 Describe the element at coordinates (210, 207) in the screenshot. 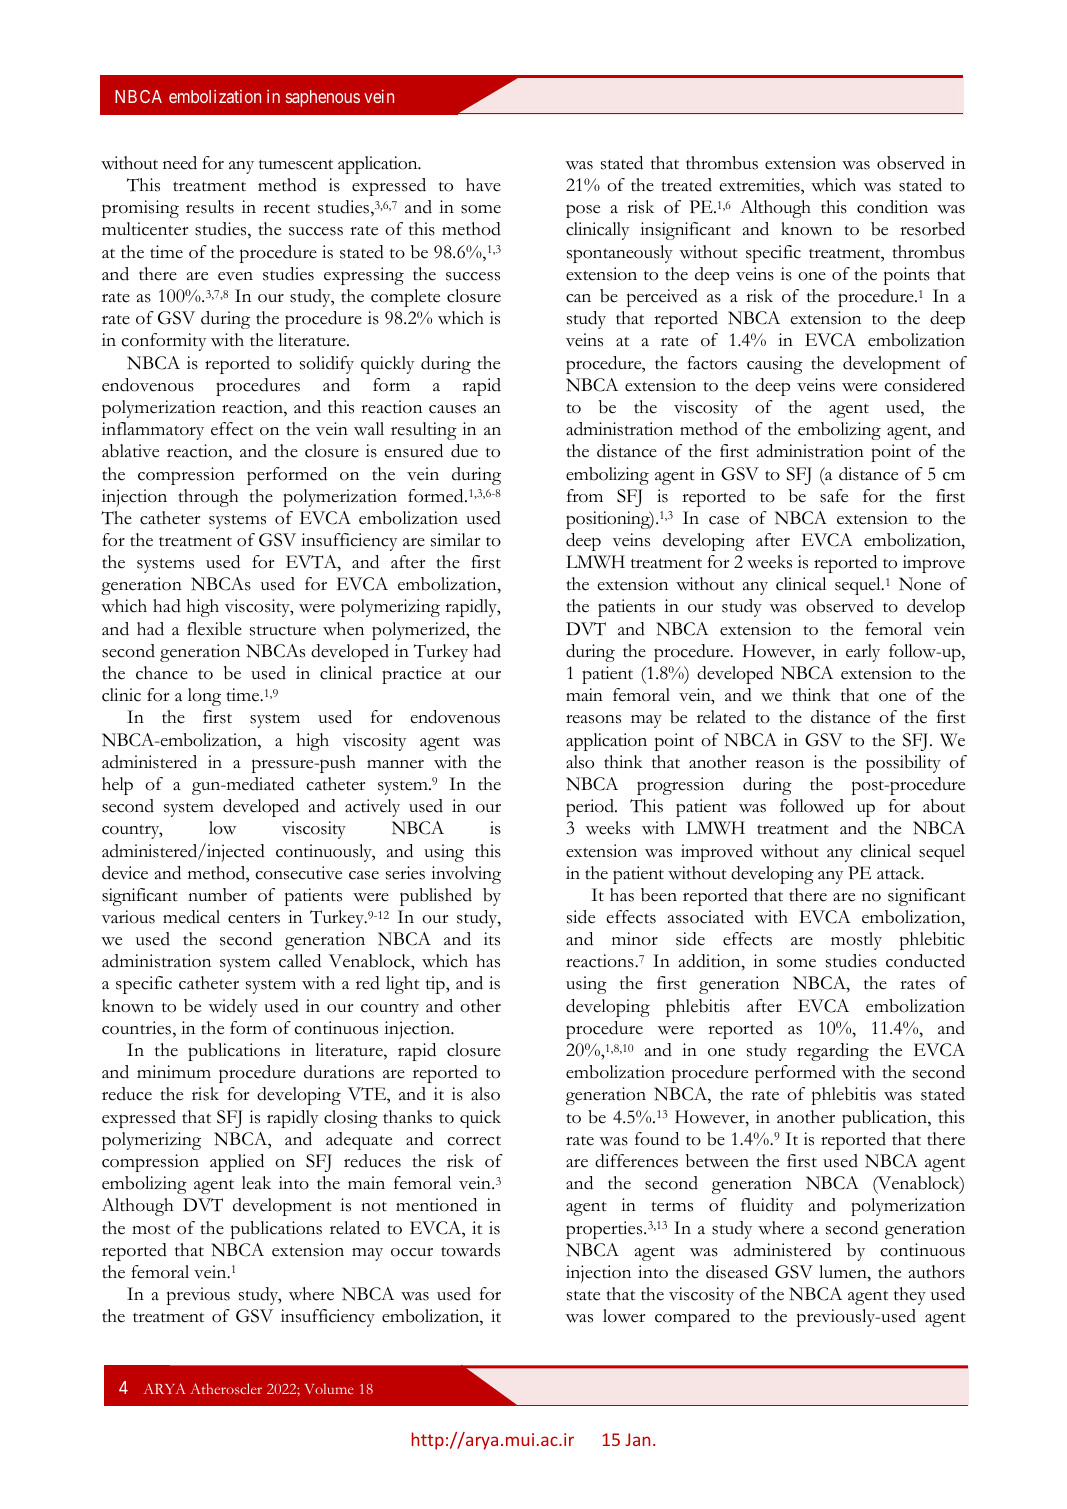

I see `results` at that location.
